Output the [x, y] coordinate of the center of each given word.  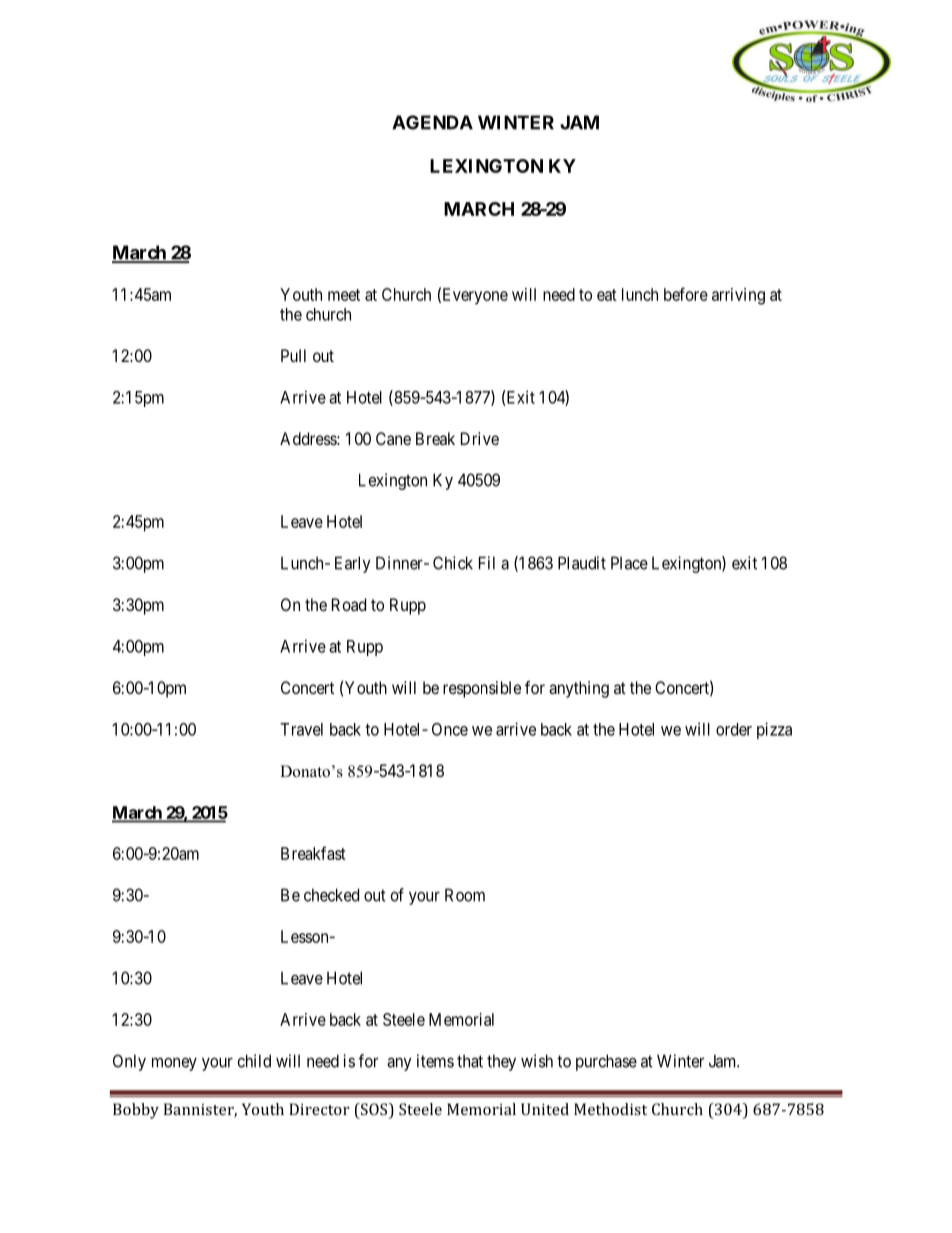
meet [344, 295]
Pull [293, 355]
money [174, 1064]
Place [629, 563]
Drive [480, 438]
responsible [482, 689]
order [734, 729]
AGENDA [432, 122]
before [686, 294]
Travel [301, 729]
